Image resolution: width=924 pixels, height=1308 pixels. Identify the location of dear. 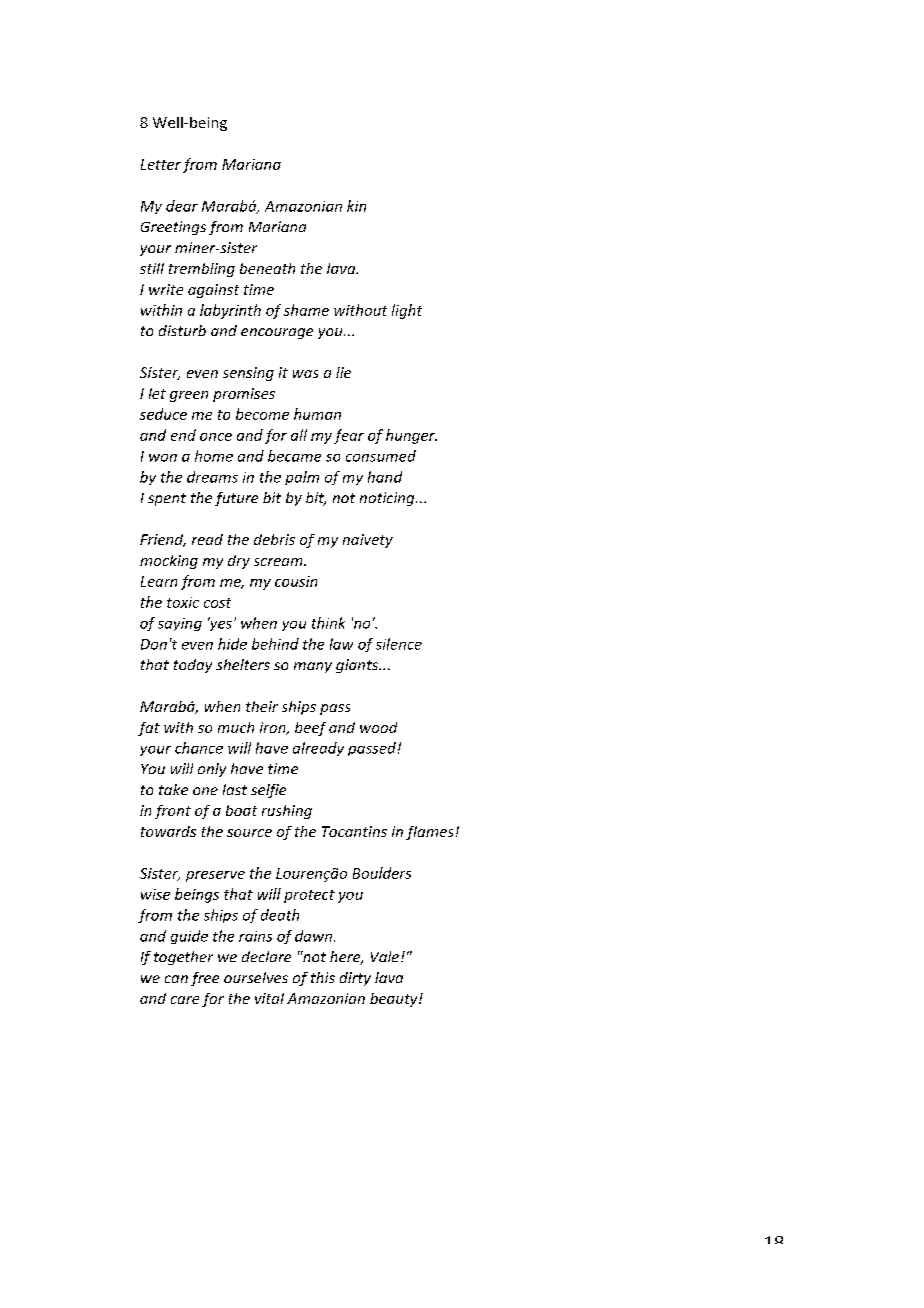
(182, 206).
